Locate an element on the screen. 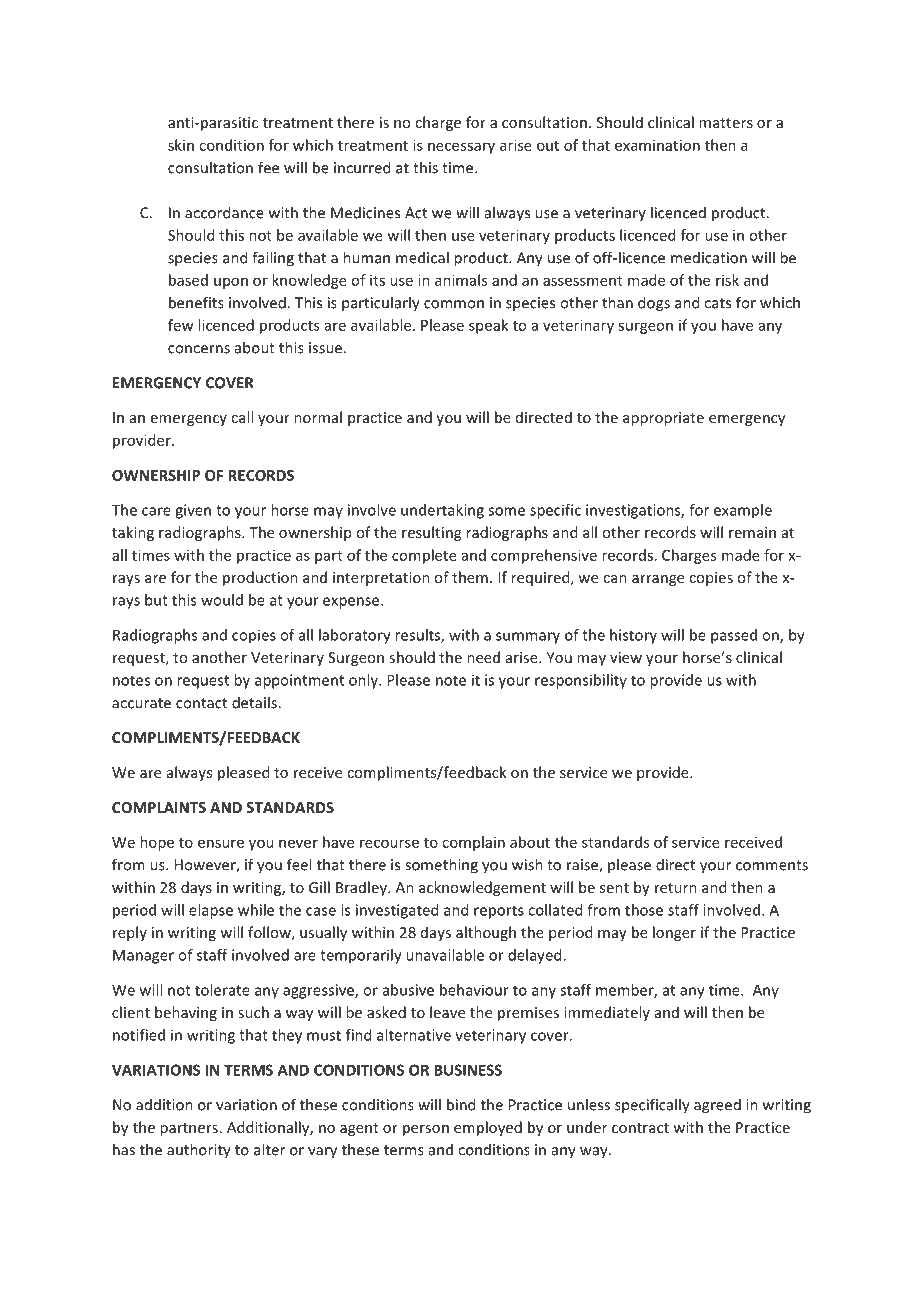 The height and width of the screenshot is (1308, 924). agreed is located at coordinates (717, 1106).
